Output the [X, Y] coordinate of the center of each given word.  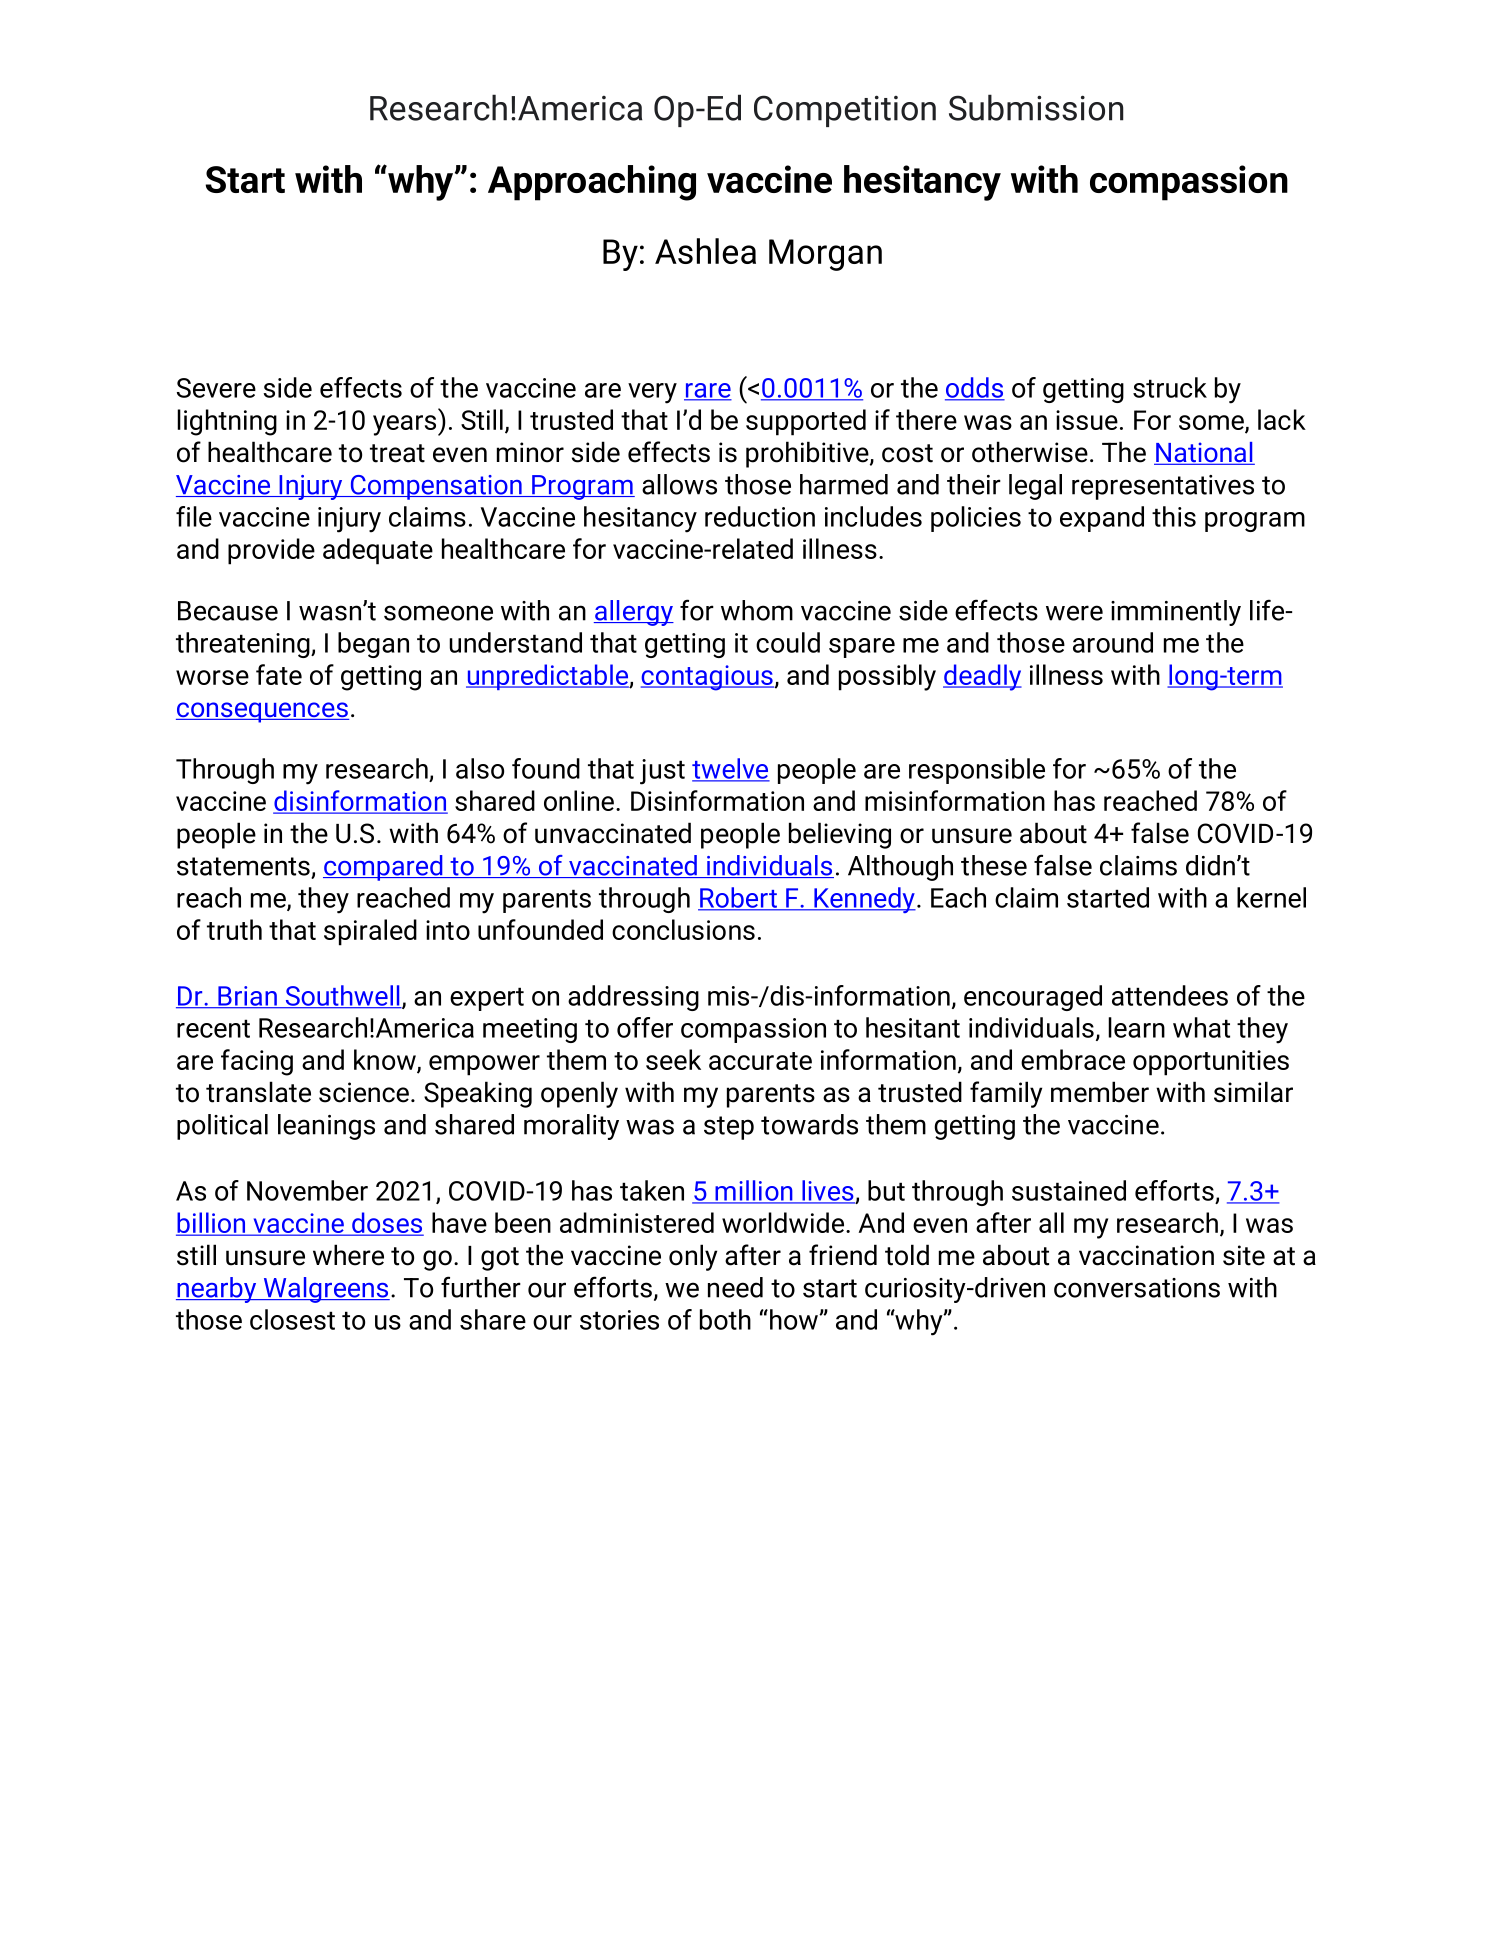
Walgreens [325, 1290]
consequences [262, 712]
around [1113, 642]
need [735, 1287]
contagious [708, 678]
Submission [1036, 107]
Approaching [592, 183]
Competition [845, 111]
